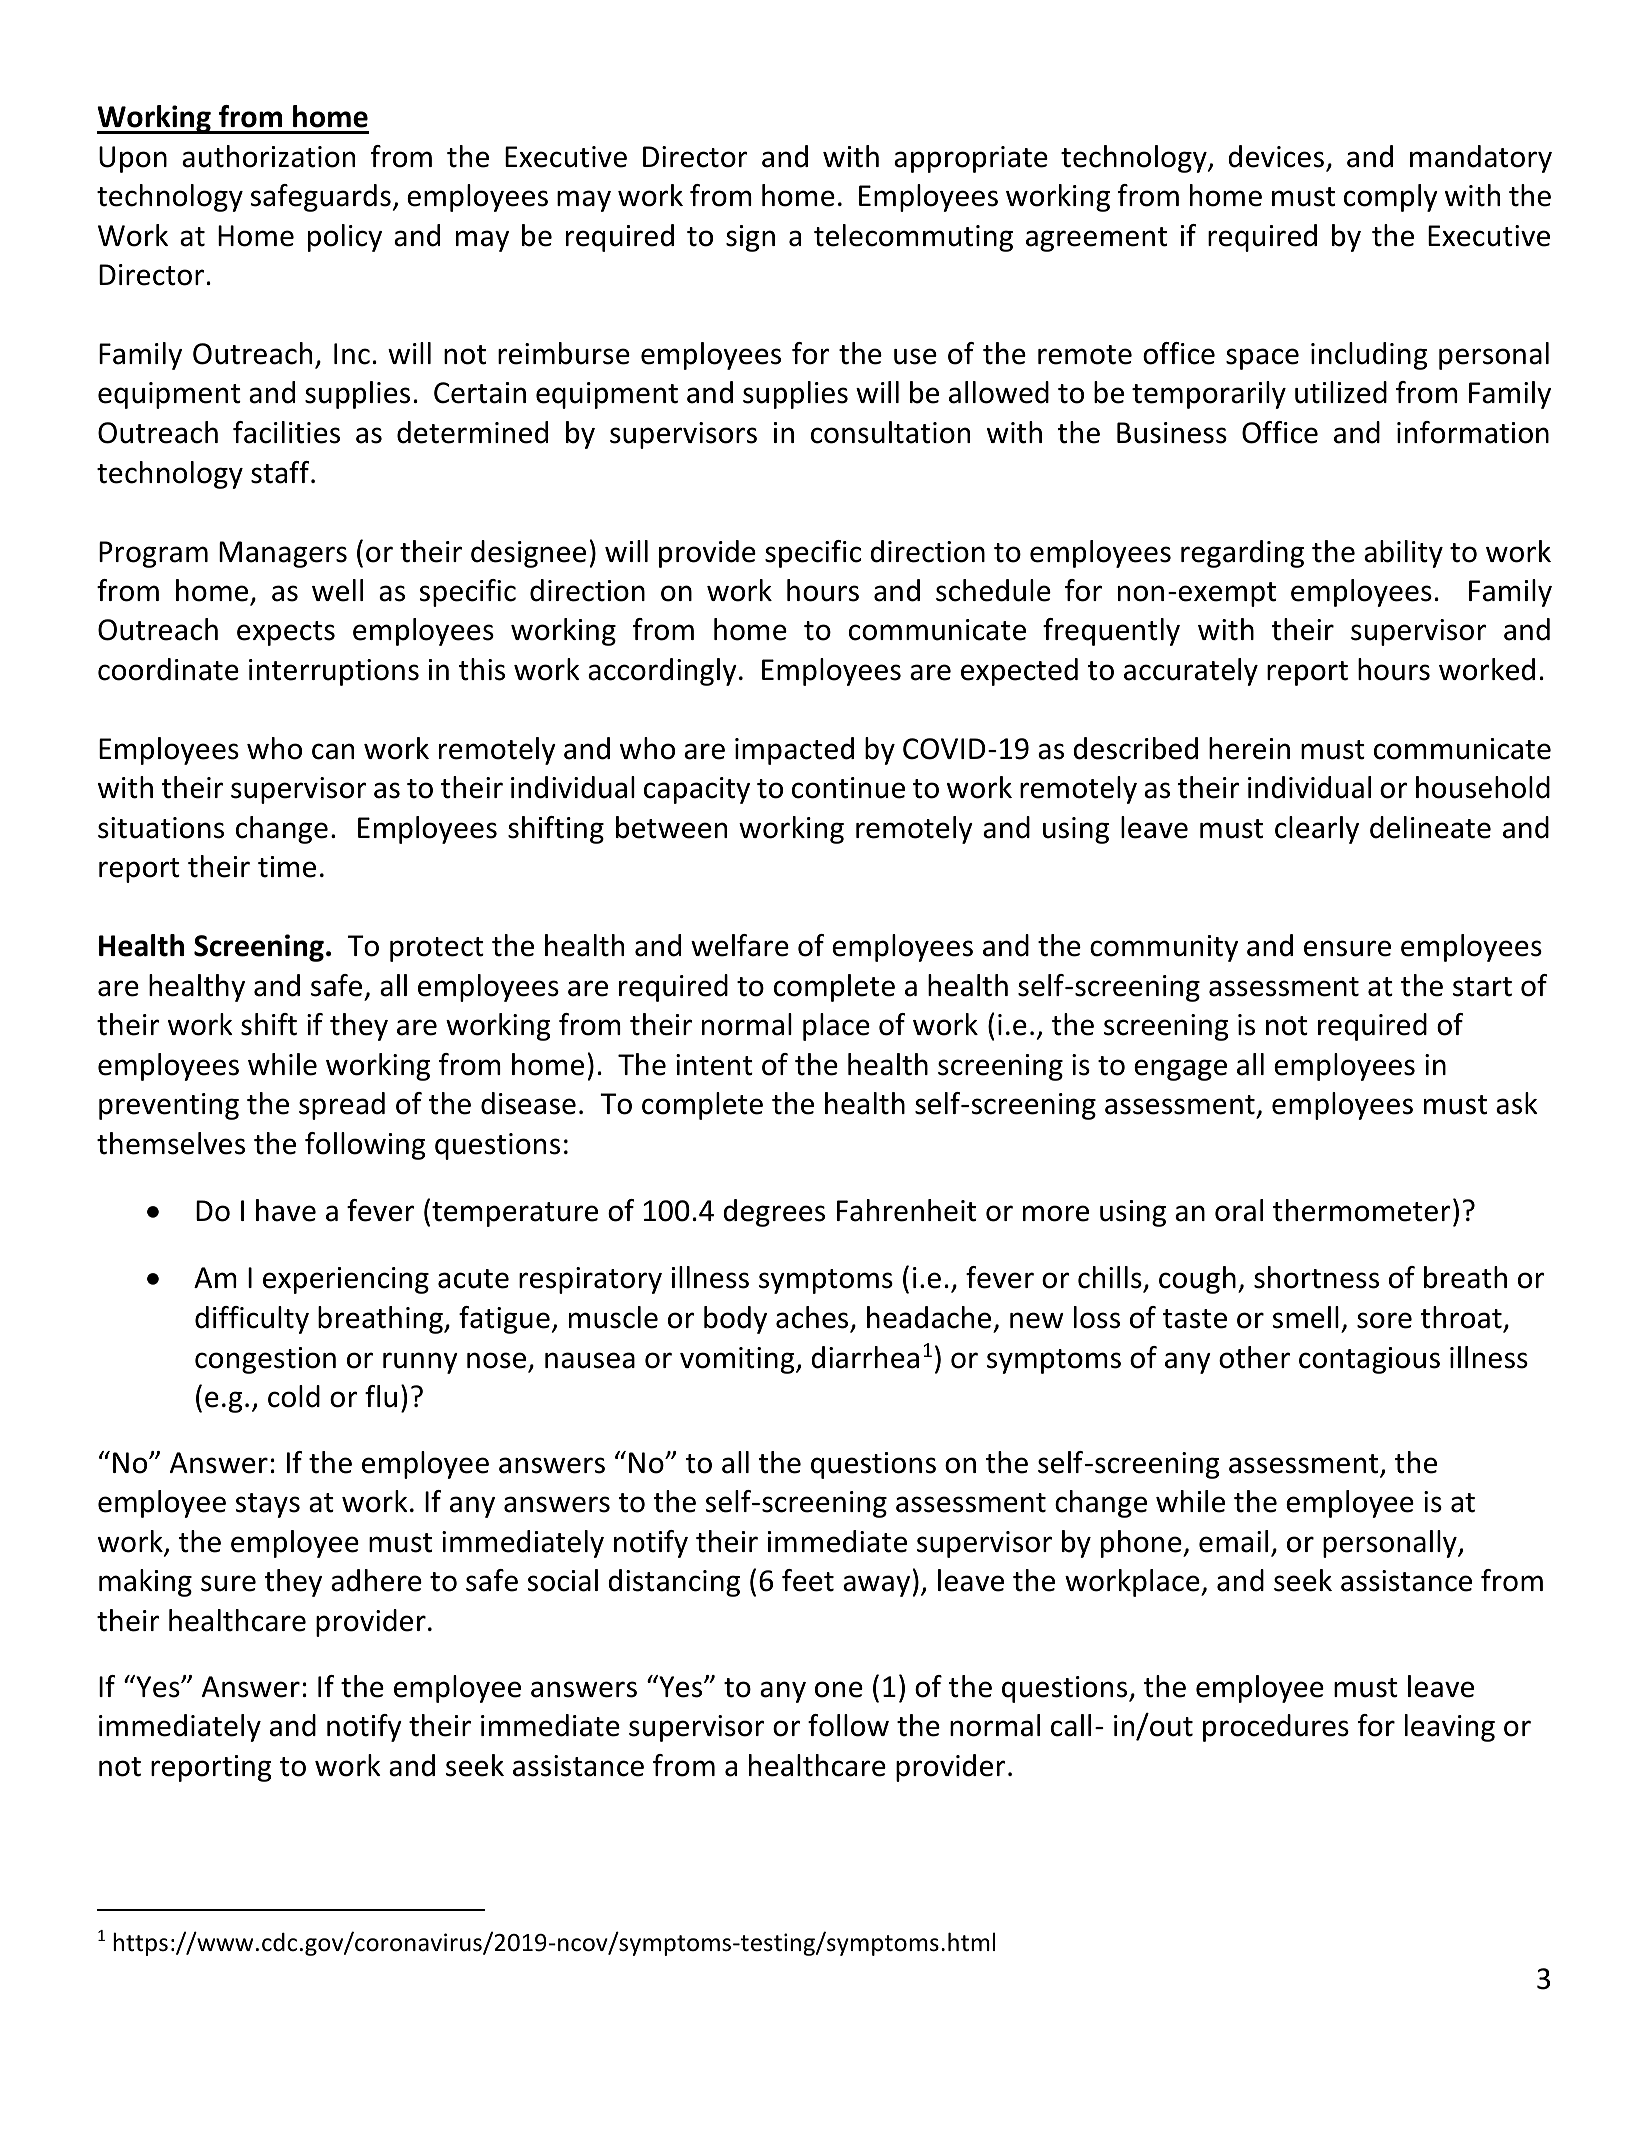 Image resolution: width=1649 pixels, height=2134 pixels. Describe the element at coordinates (1369, 1360) in the image. I see `contagious` at that location.
